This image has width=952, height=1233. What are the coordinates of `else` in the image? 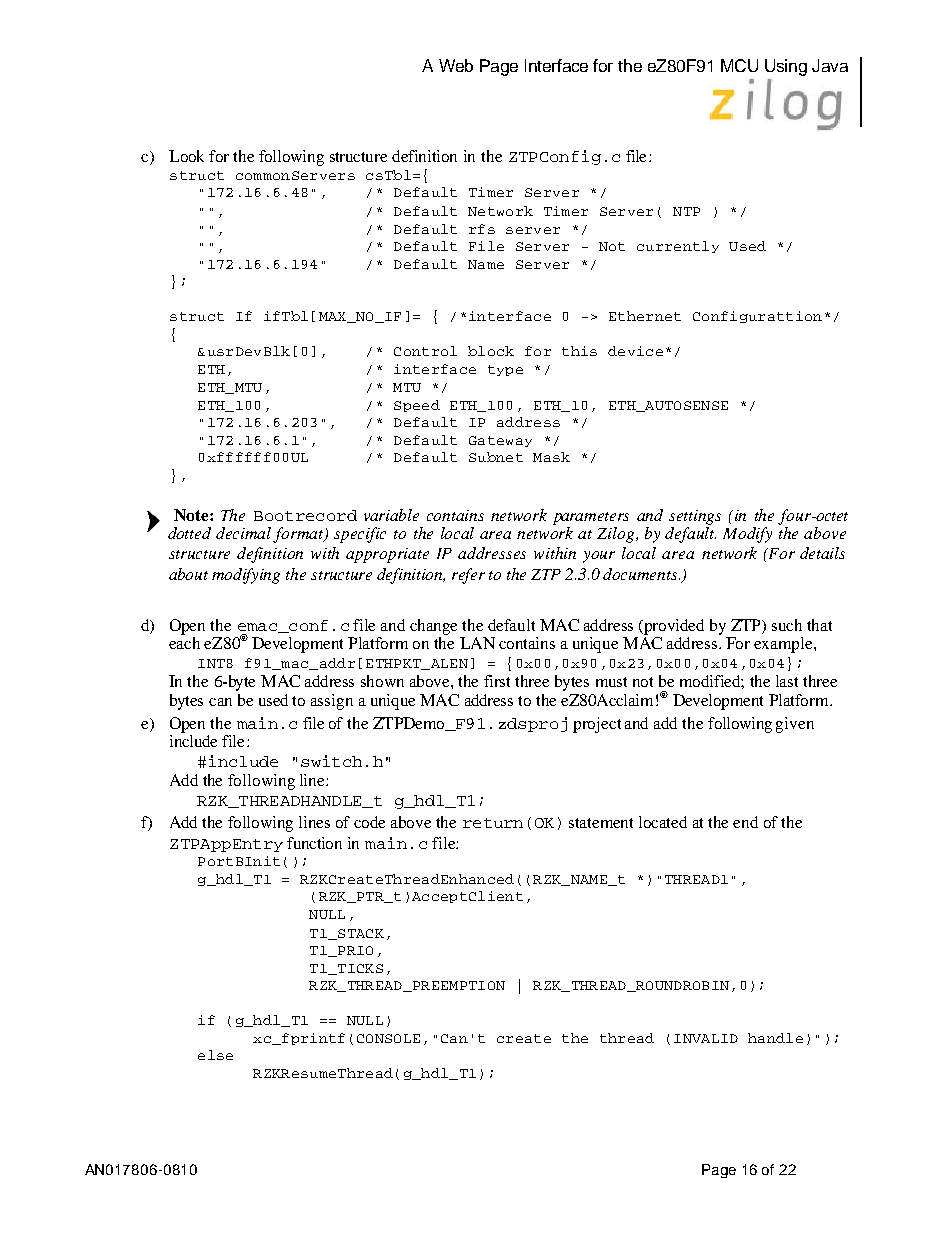 It's located at (215, 1055).
